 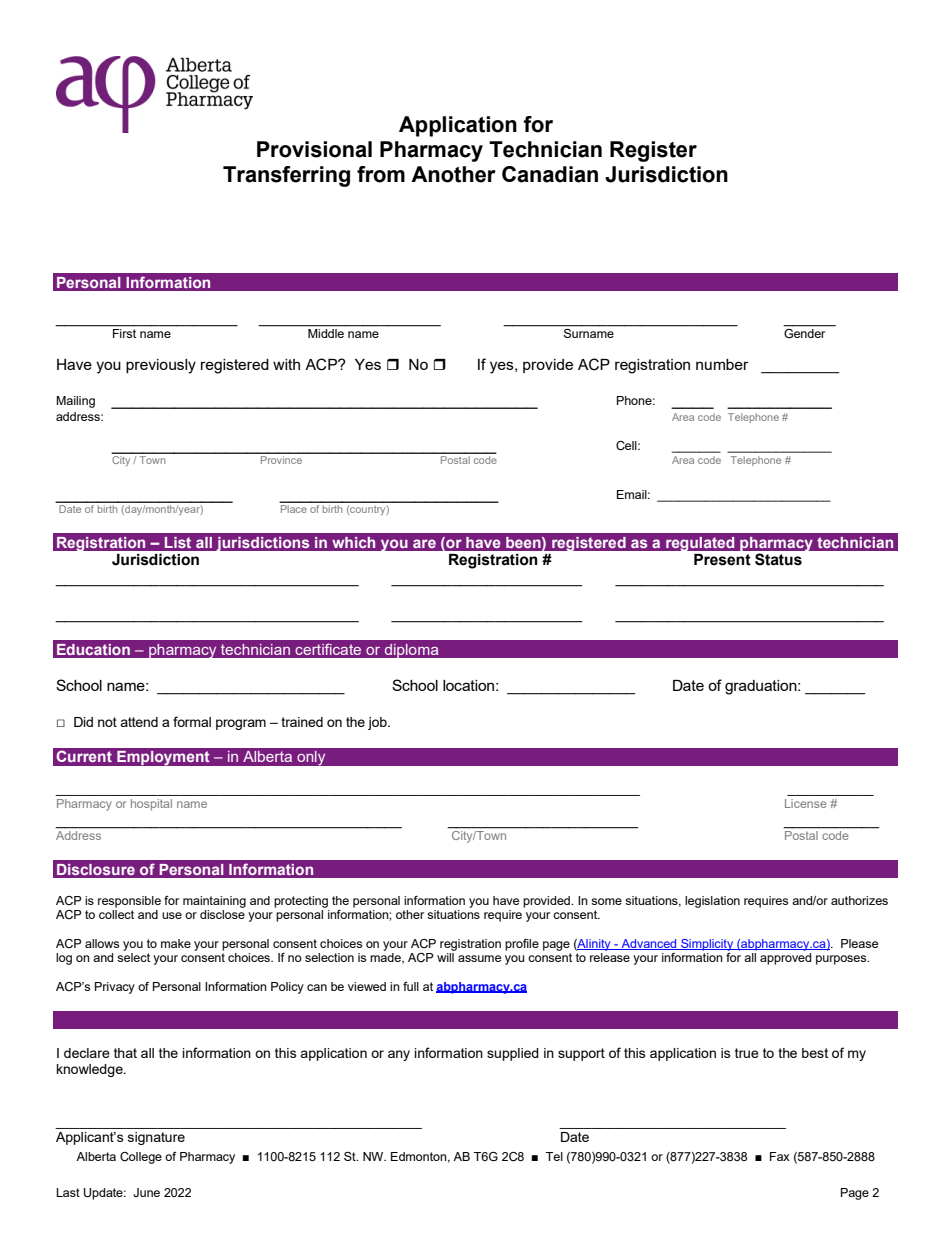 I want to click on from, so click(x=381, y=174).
